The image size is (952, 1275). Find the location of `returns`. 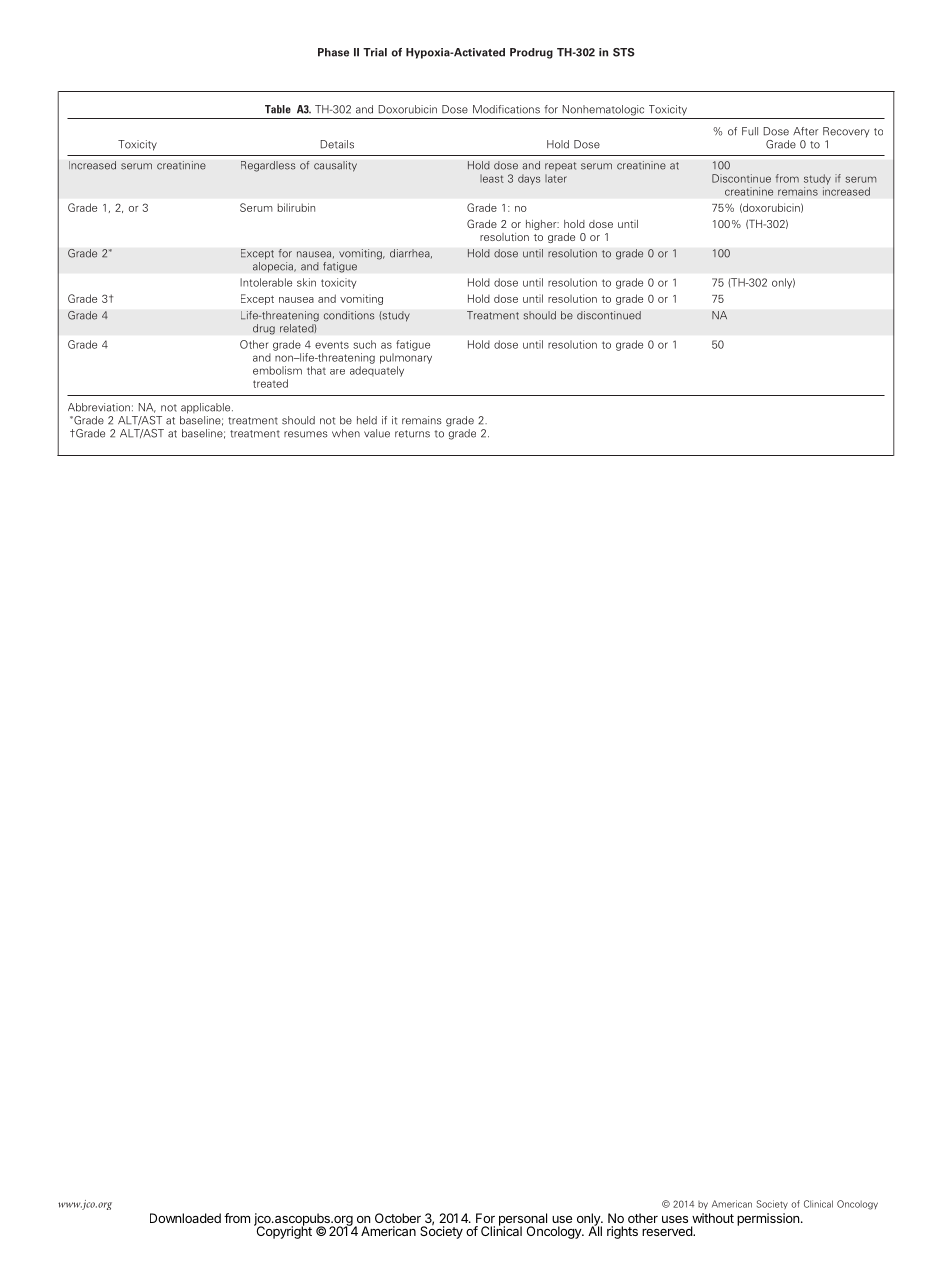

returns is located at coordinates (412, 434).
